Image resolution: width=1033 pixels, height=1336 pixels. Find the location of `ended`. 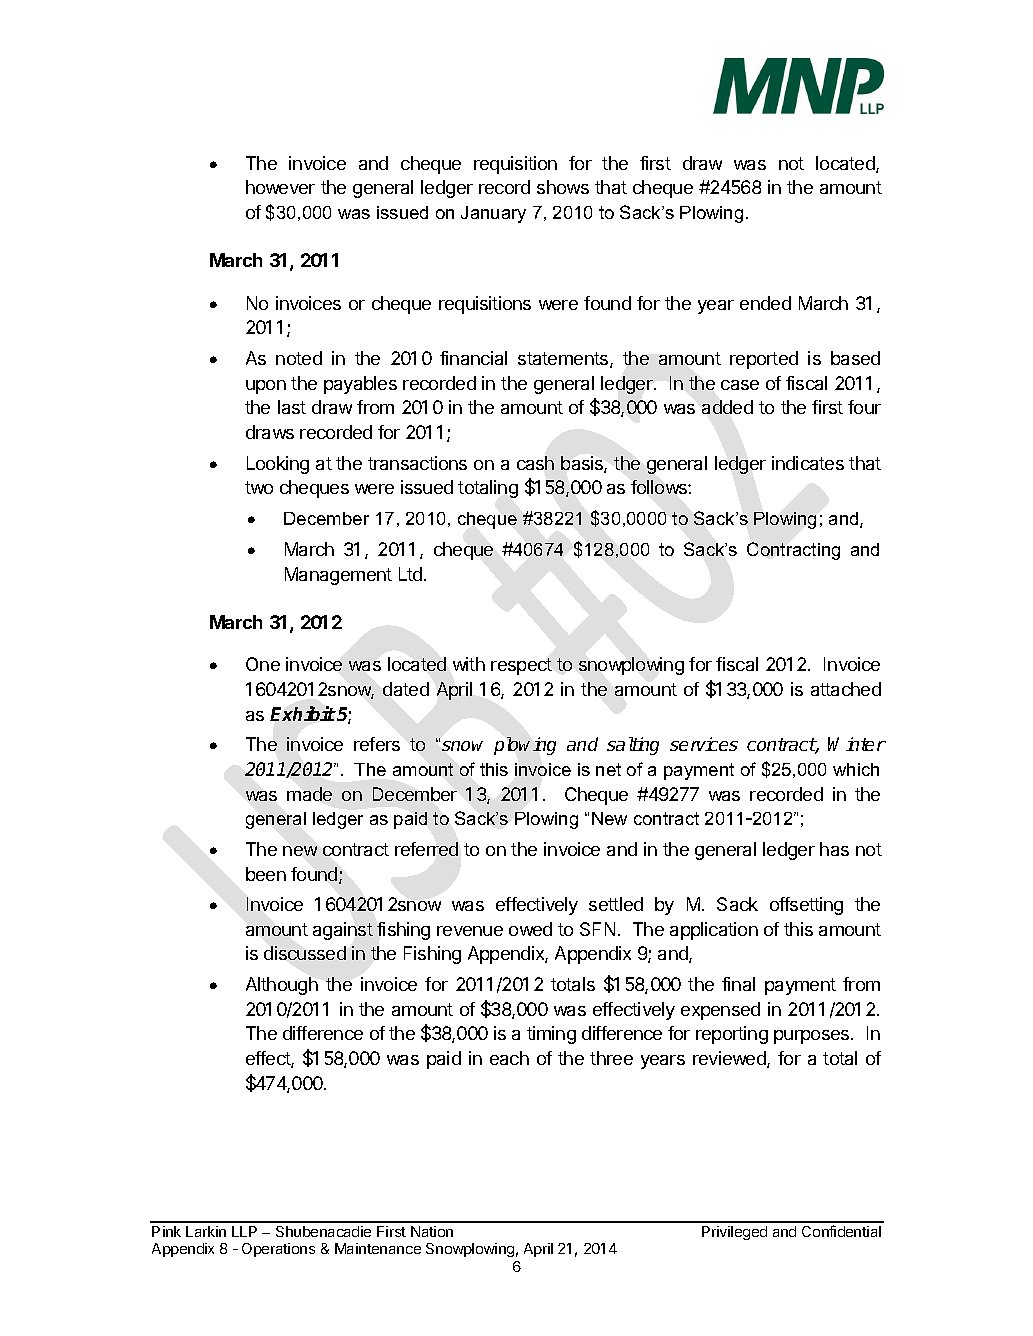

ended is located at coordinates (765, 303).
